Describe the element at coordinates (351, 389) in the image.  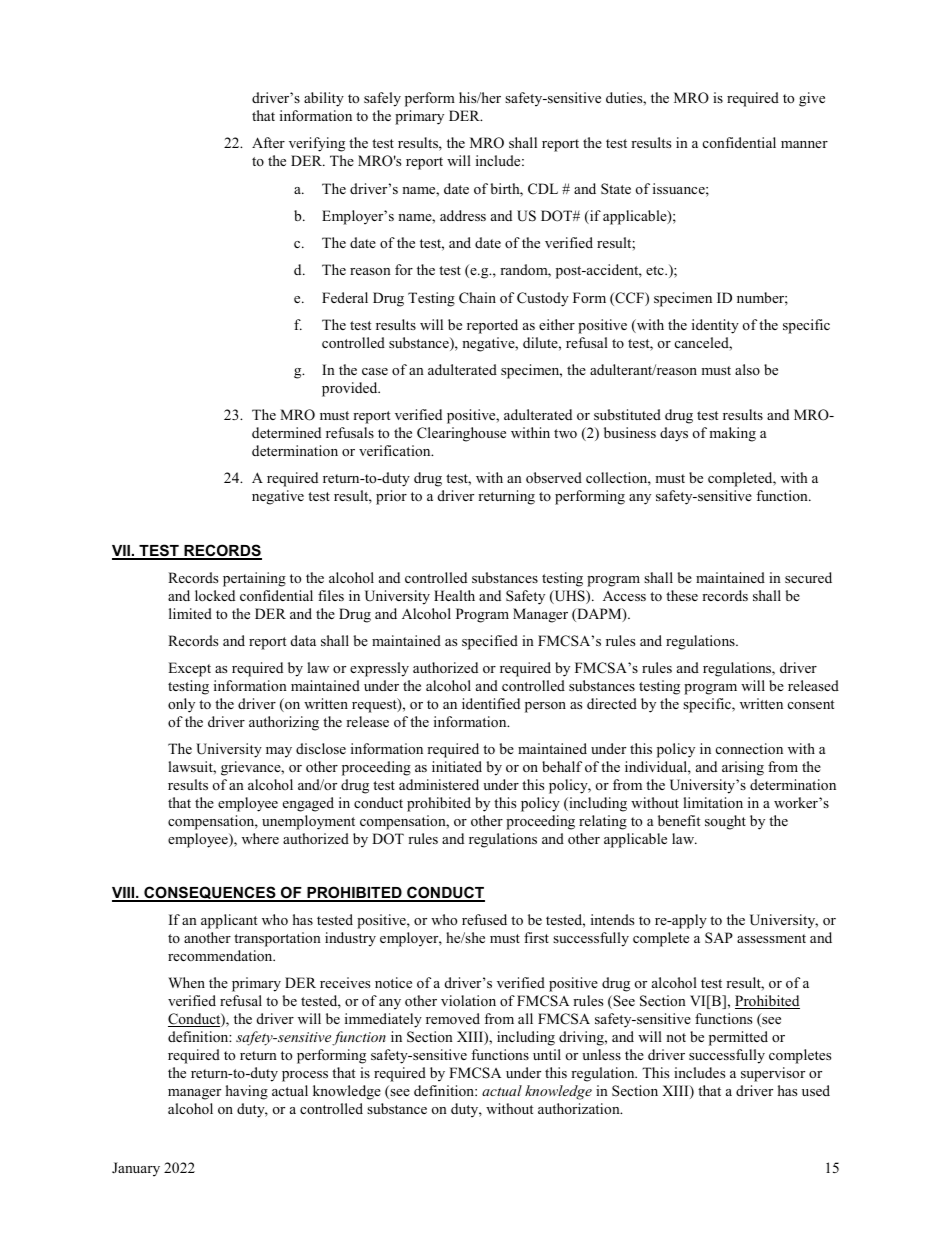
I see `provided` at that location.
